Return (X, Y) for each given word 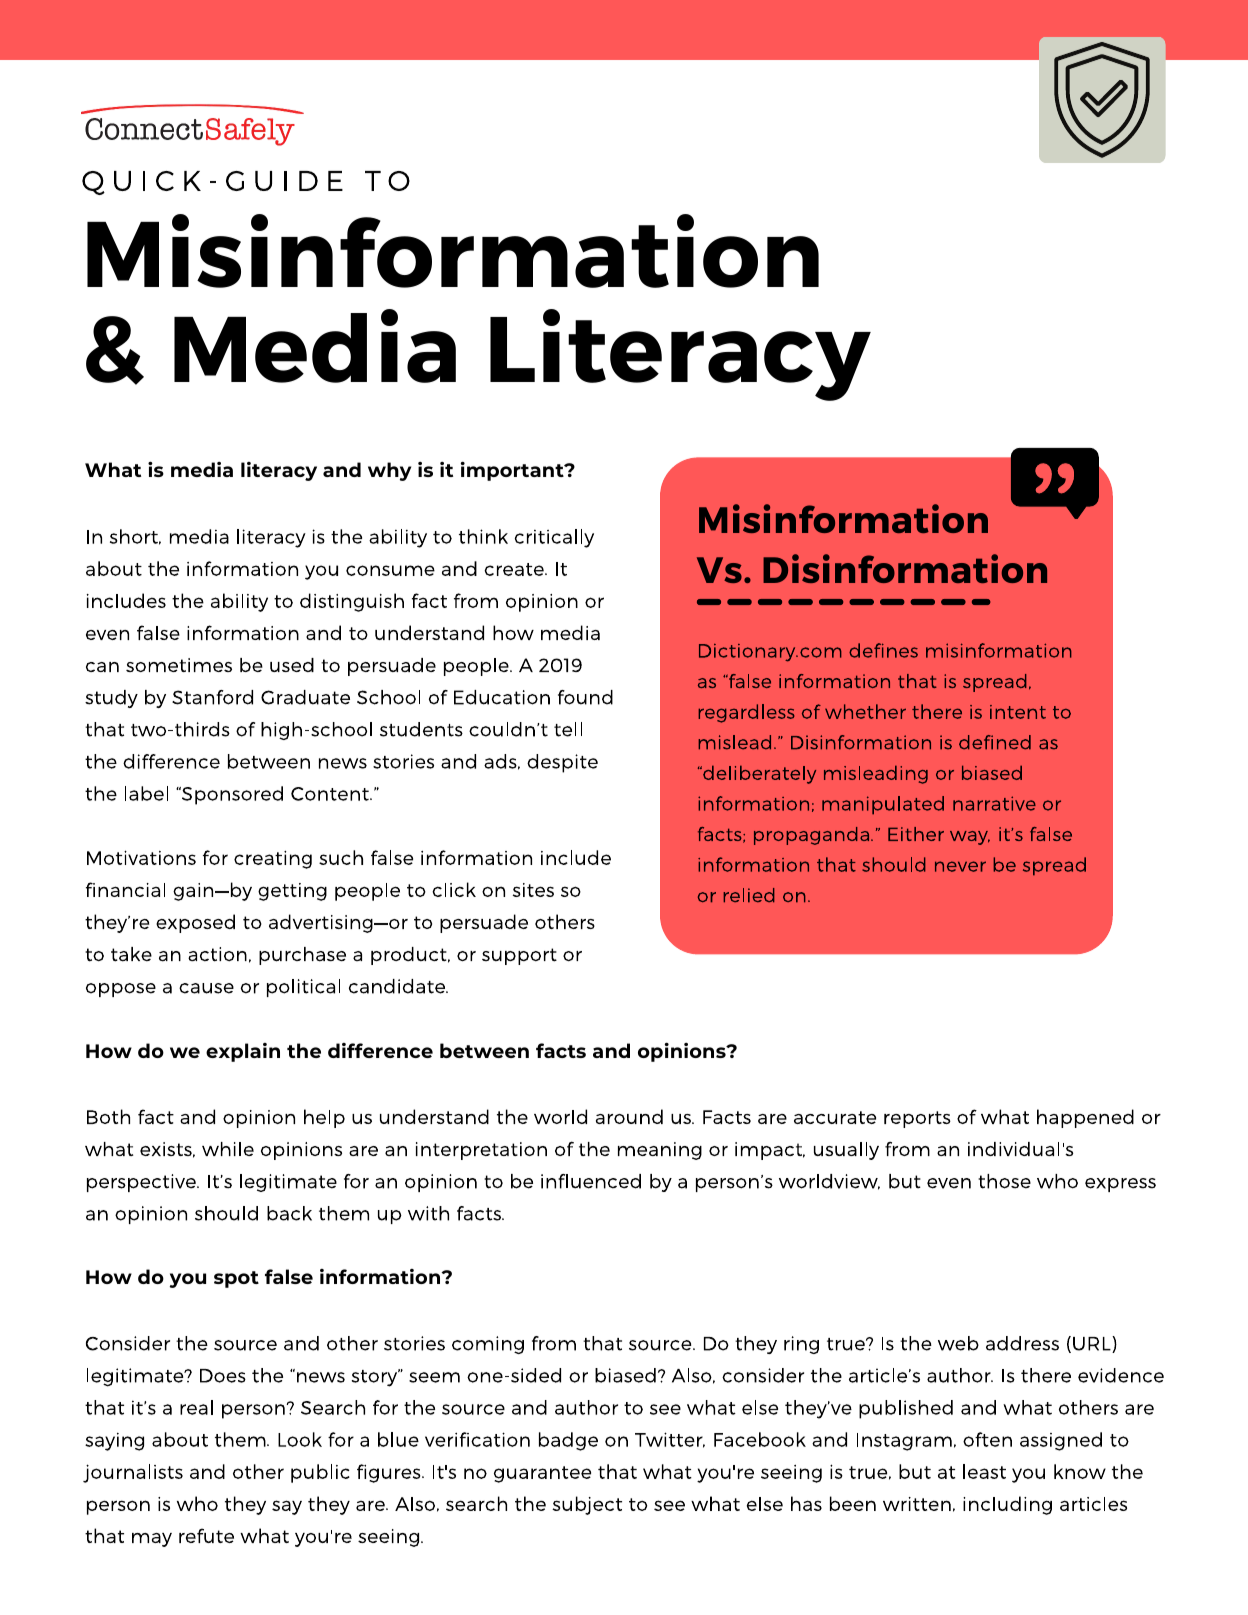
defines (883, 650)
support (519, 956)
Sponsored (231, 795)
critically (554, 538)
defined (995, 742)
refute (206, 1535)
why (389, 471)
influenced (591, 1181)
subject (587, 1505)
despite (562, 763)
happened (1085, 1118)
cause (206, 988)
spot (236, 1279)
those (1004, 1181)
